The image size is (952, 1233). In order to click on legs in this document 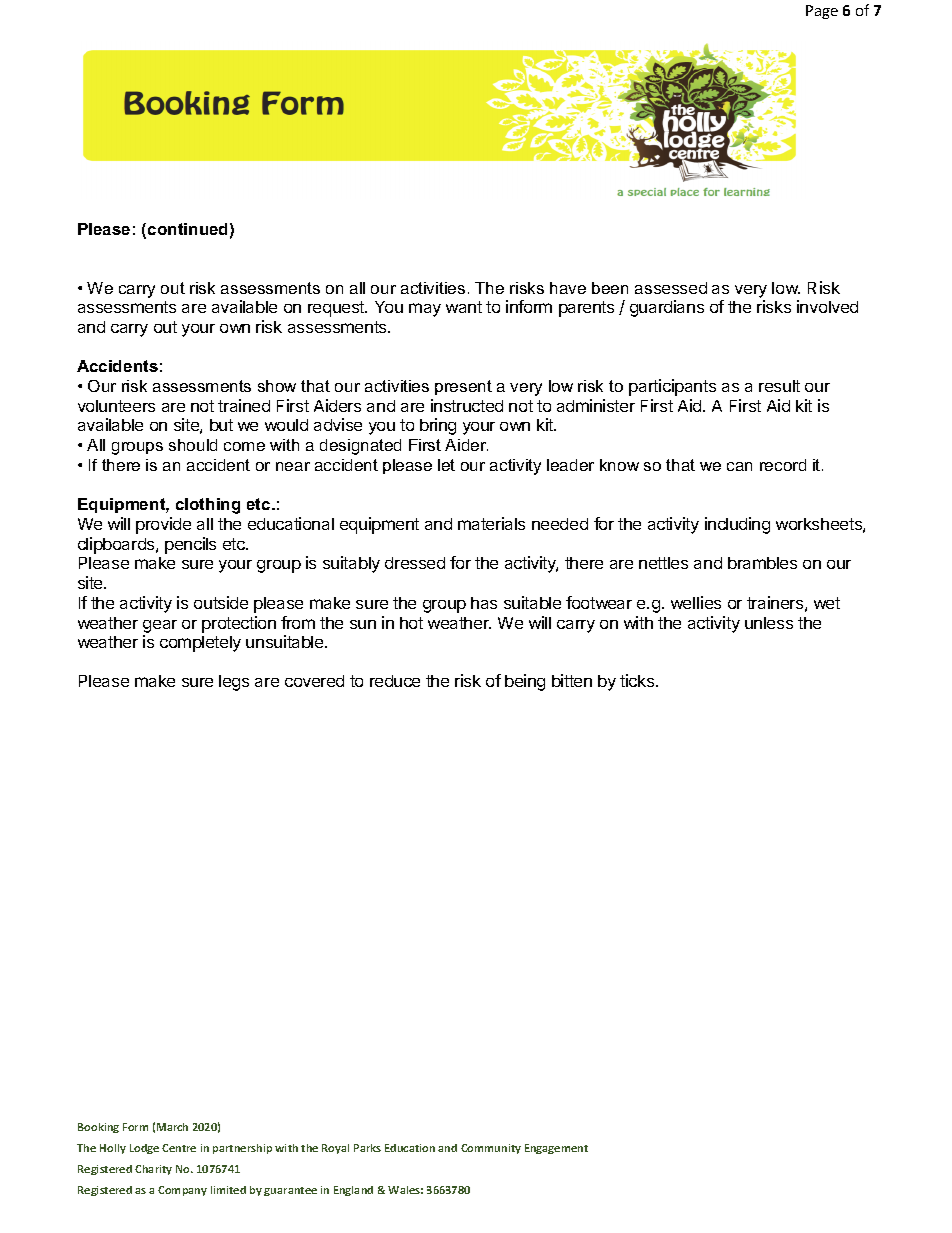, I will do `click(234, 683)`.
